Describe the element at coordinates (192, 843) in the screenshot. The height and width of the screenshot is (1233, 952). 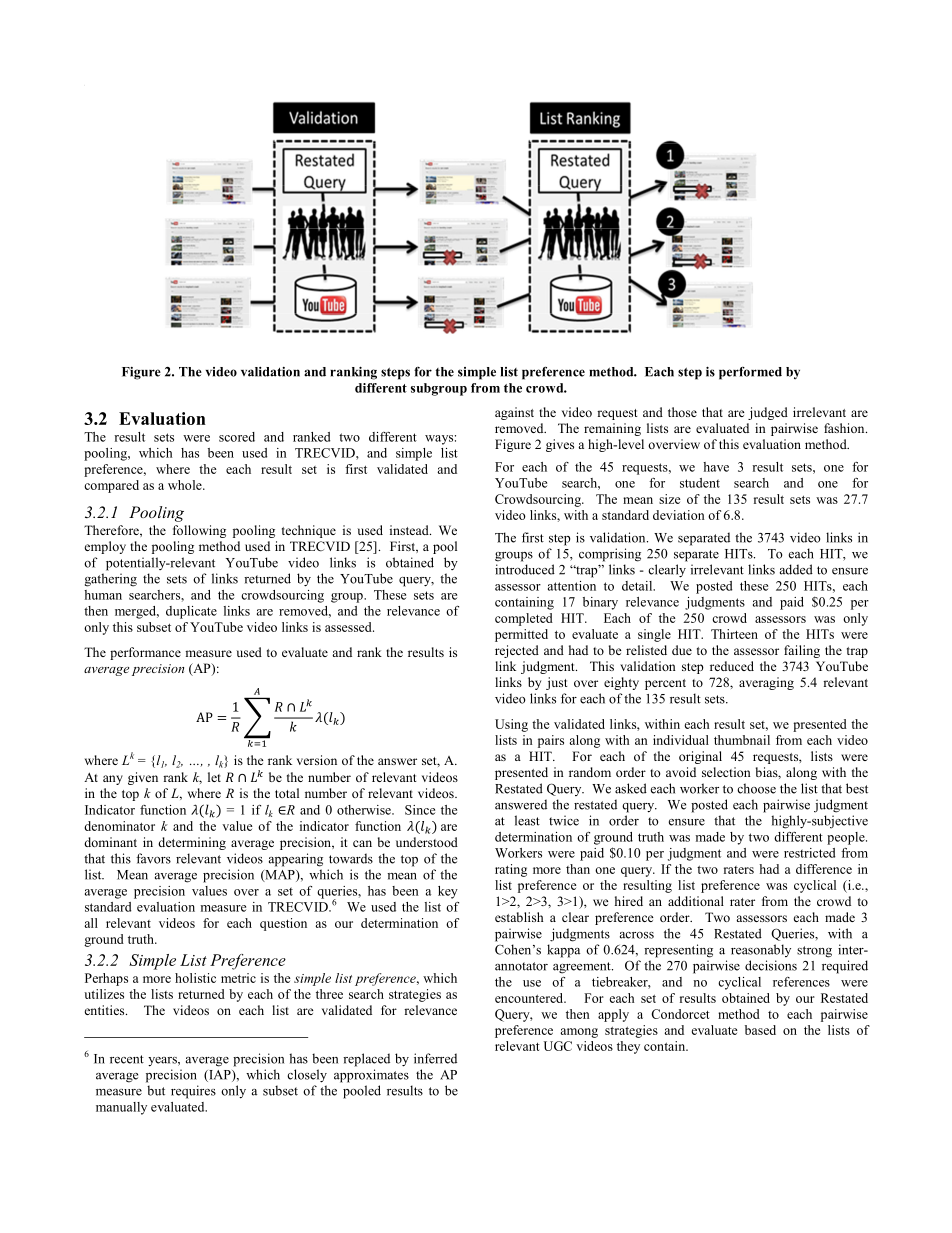
I see `determining` at that location.
